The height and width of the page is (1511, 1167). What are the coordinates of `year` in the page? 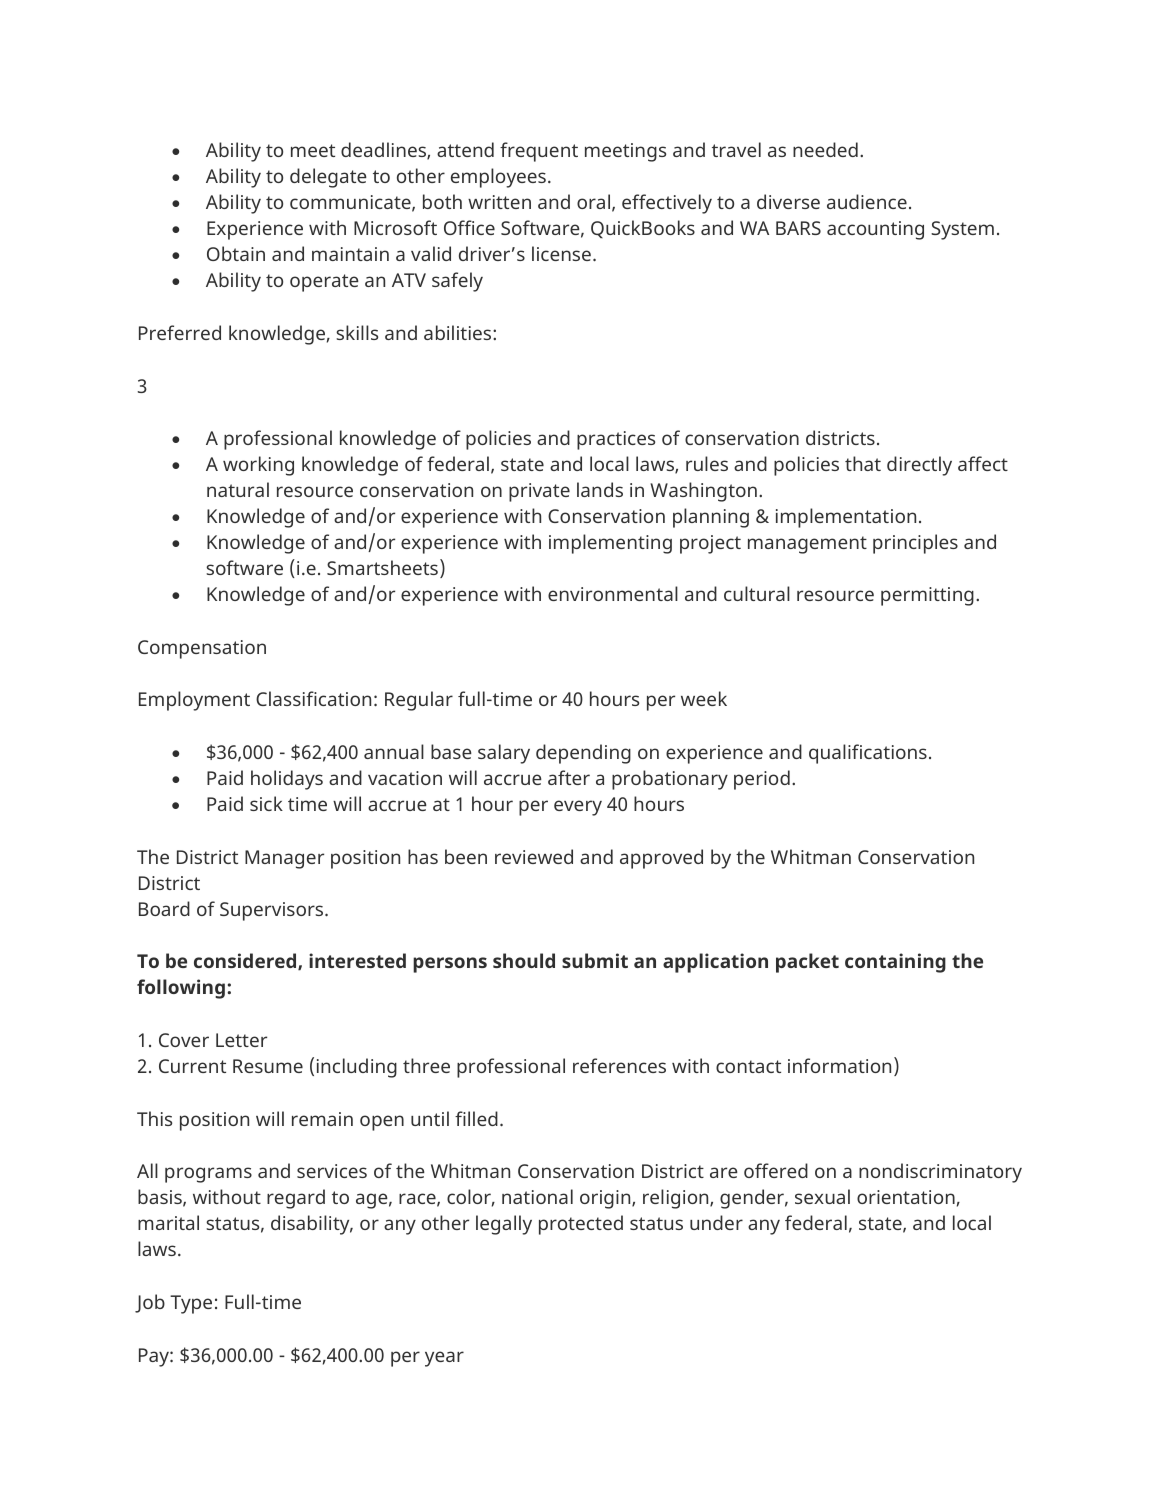 It's located at (444, 1359).
